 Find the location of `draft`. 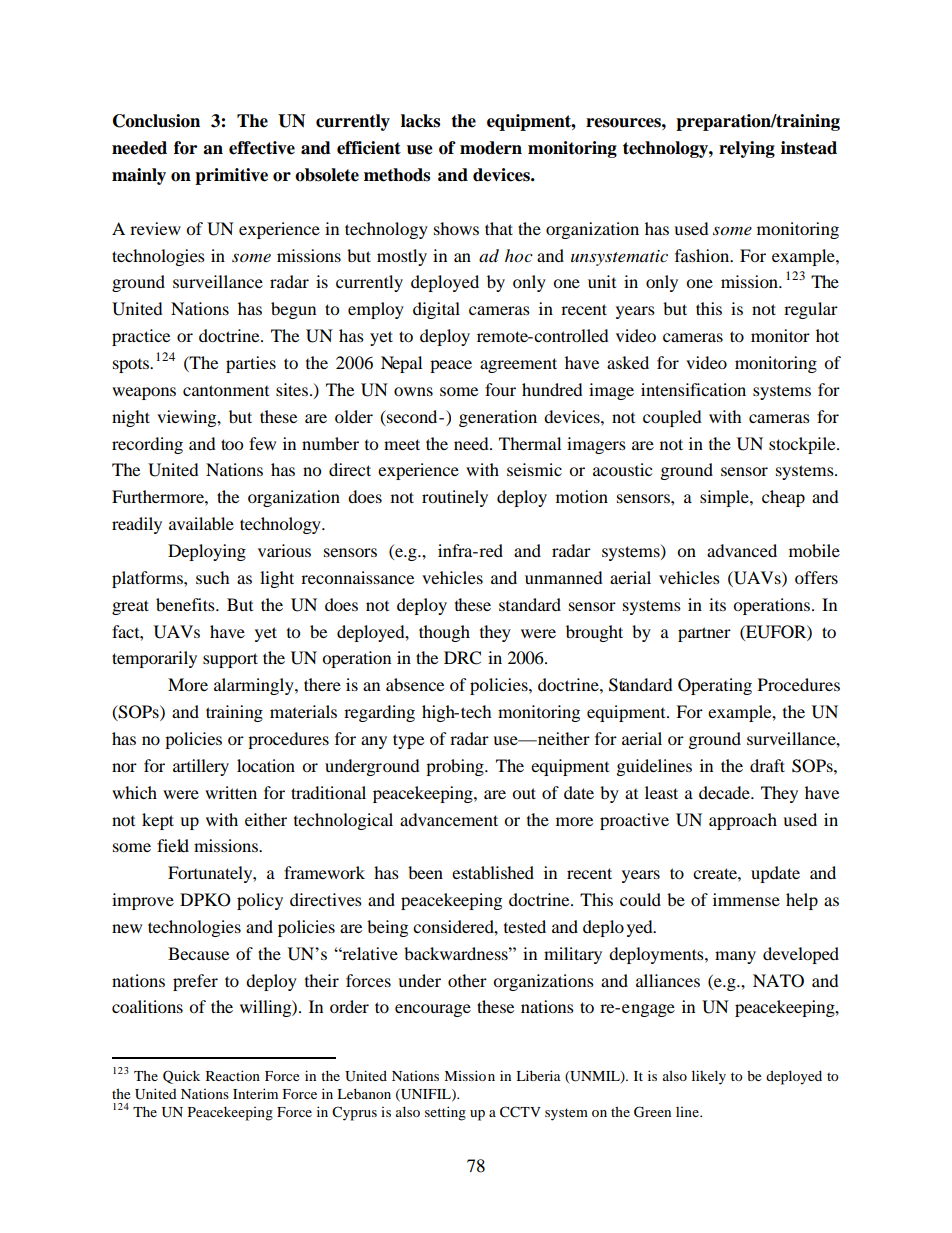

draft is located at coordinates (767, 765).
